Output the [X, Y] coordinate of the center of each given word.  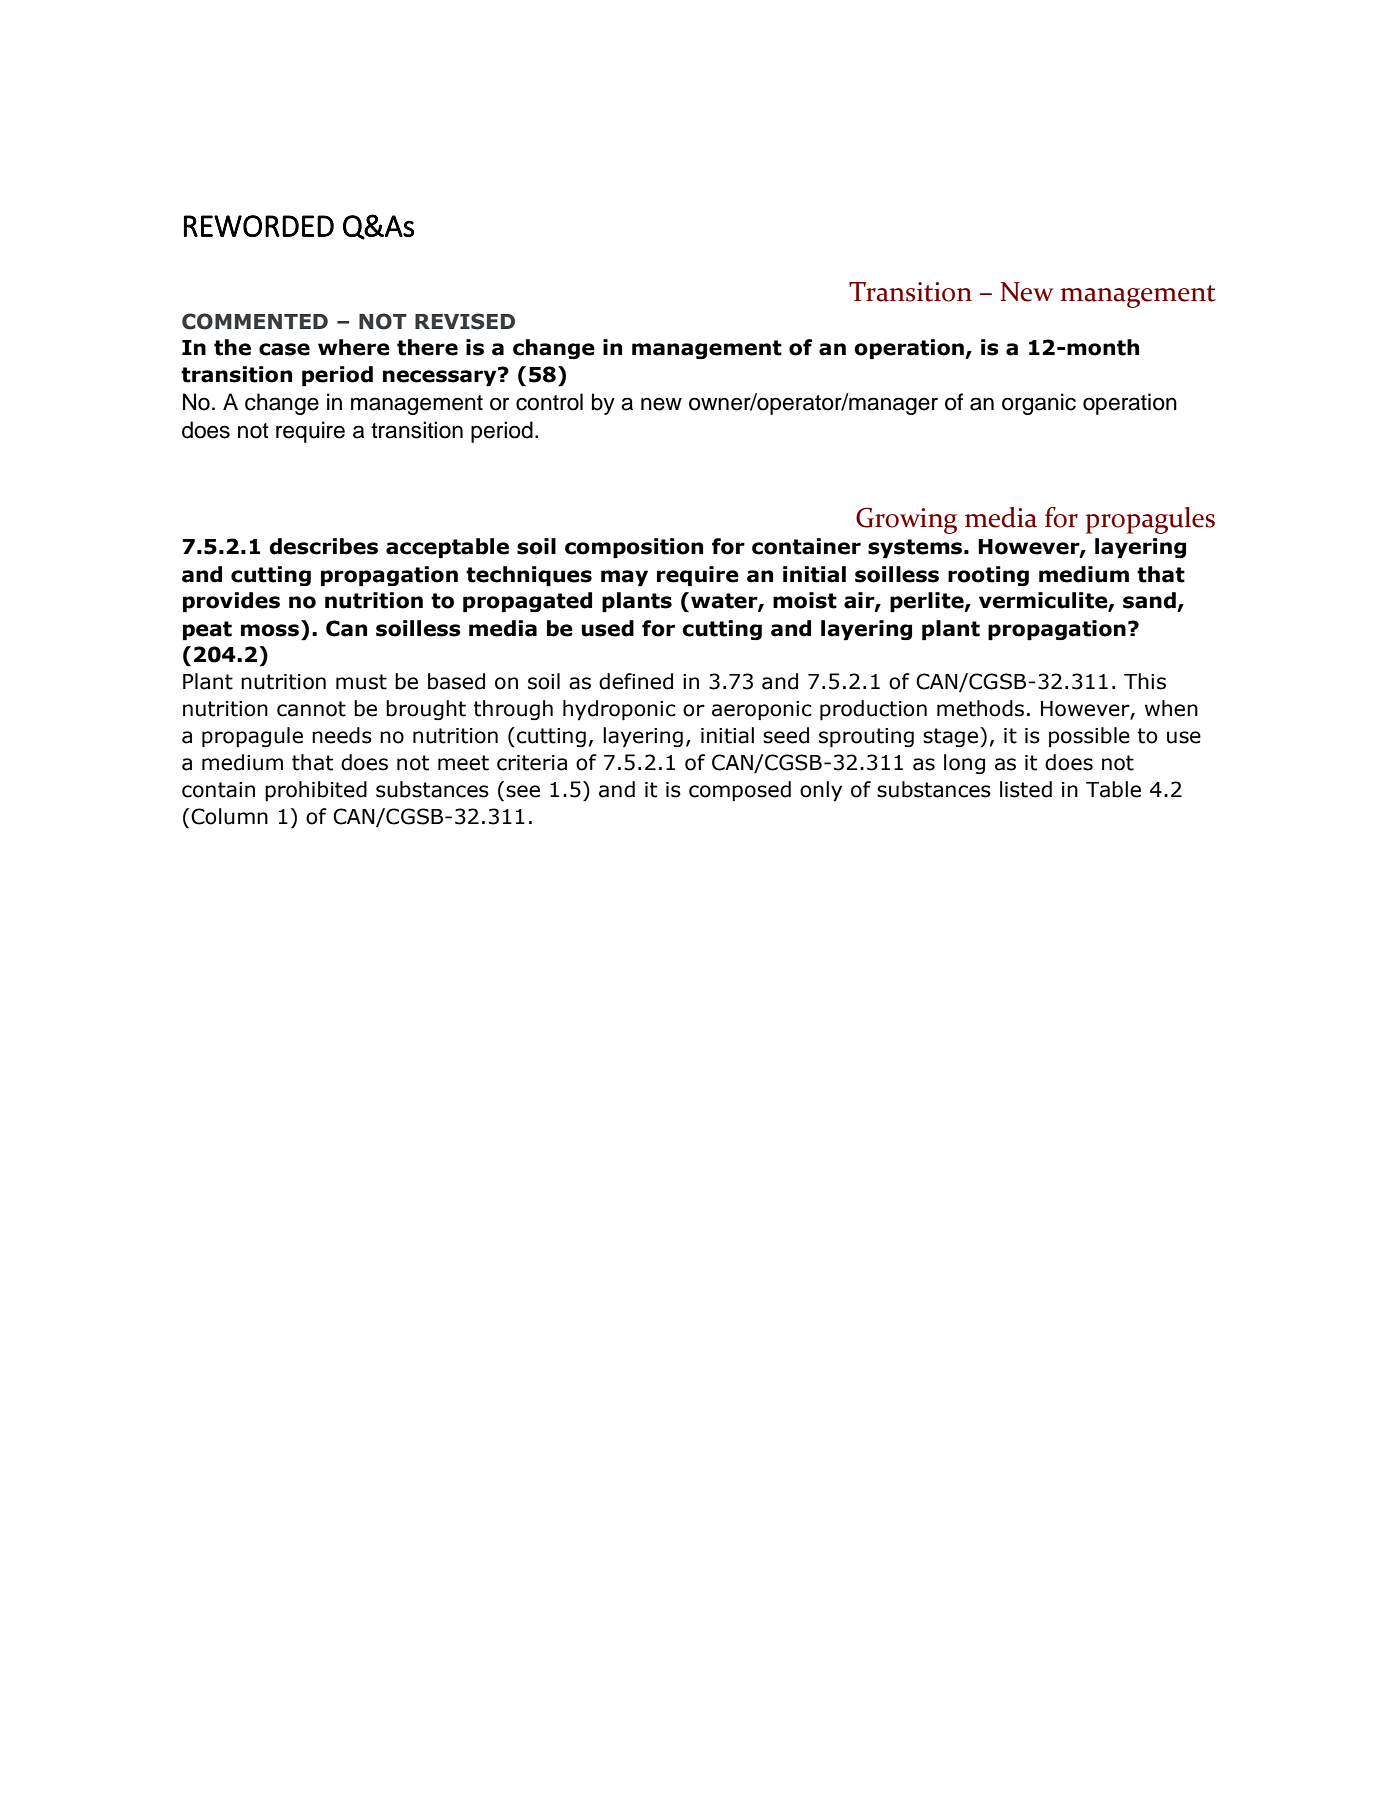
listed [1026, 789]
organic [1039, 404]
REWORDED [259, 226]
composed [740, 791]
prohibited [316, 791]
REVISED [465, 321]
